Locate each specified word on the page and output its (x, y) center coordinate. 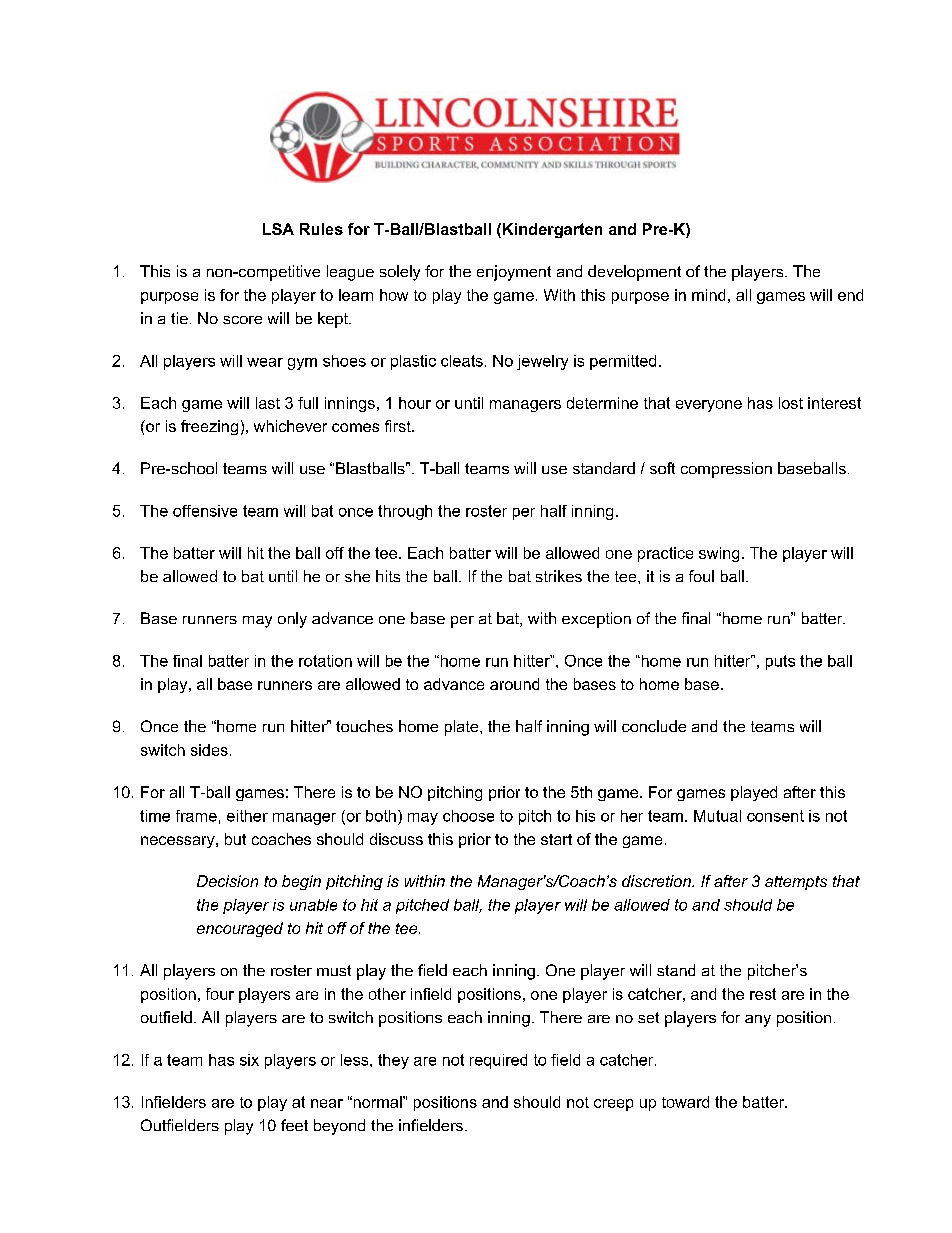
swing (719, 554)
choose (468, 816)
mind (708, 295)
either (247, 816)
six (249, 1060)
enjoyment (514, 273)
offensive (205, 511)
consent (775, 816)
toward (685, 1102)
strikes (559, 576)
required (498, 1061)
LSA (278, 229)
